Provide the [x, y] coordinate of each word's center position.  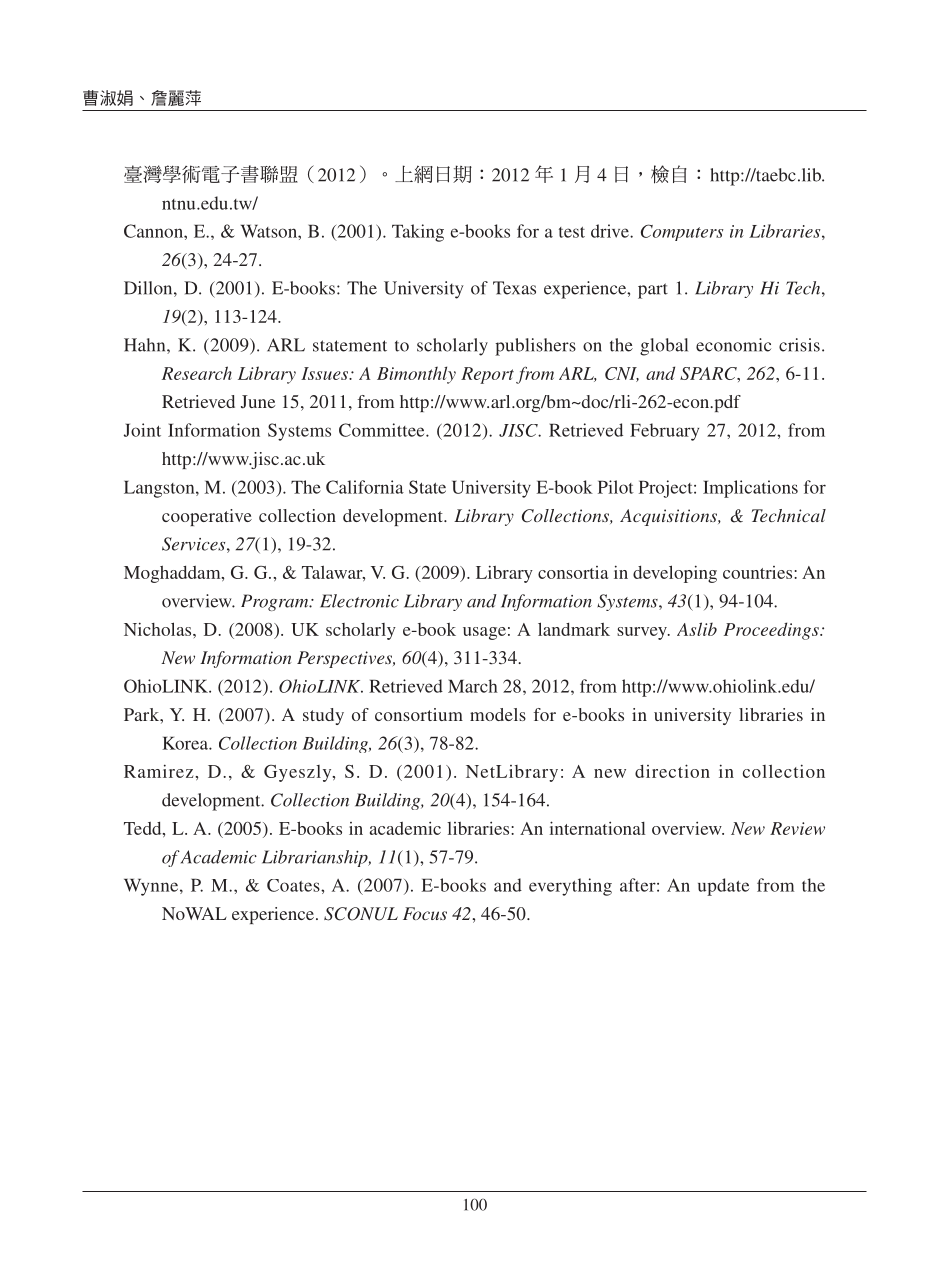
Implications [750, 489]
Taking [418, 233]
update [723, 887]
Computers [682, 232]
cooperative [207, 517]
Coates [294, 885]
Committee [383, 430]
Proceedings [772, 631]
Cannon [154, 231]
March [473, 686]
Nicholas [159, 629]
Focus [425, 913]
